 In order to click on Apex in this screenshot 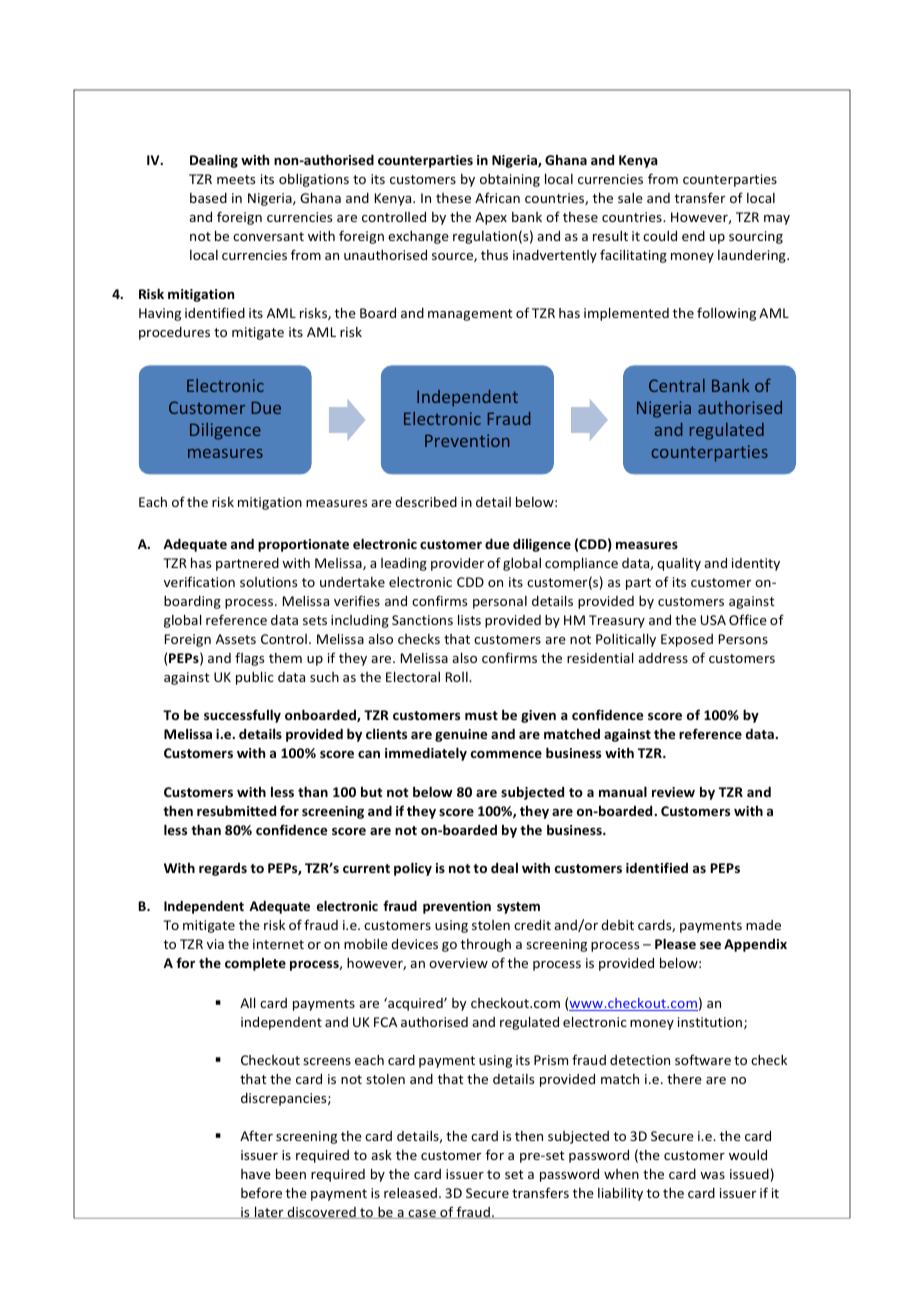, I will do `click(491, 218)`.
